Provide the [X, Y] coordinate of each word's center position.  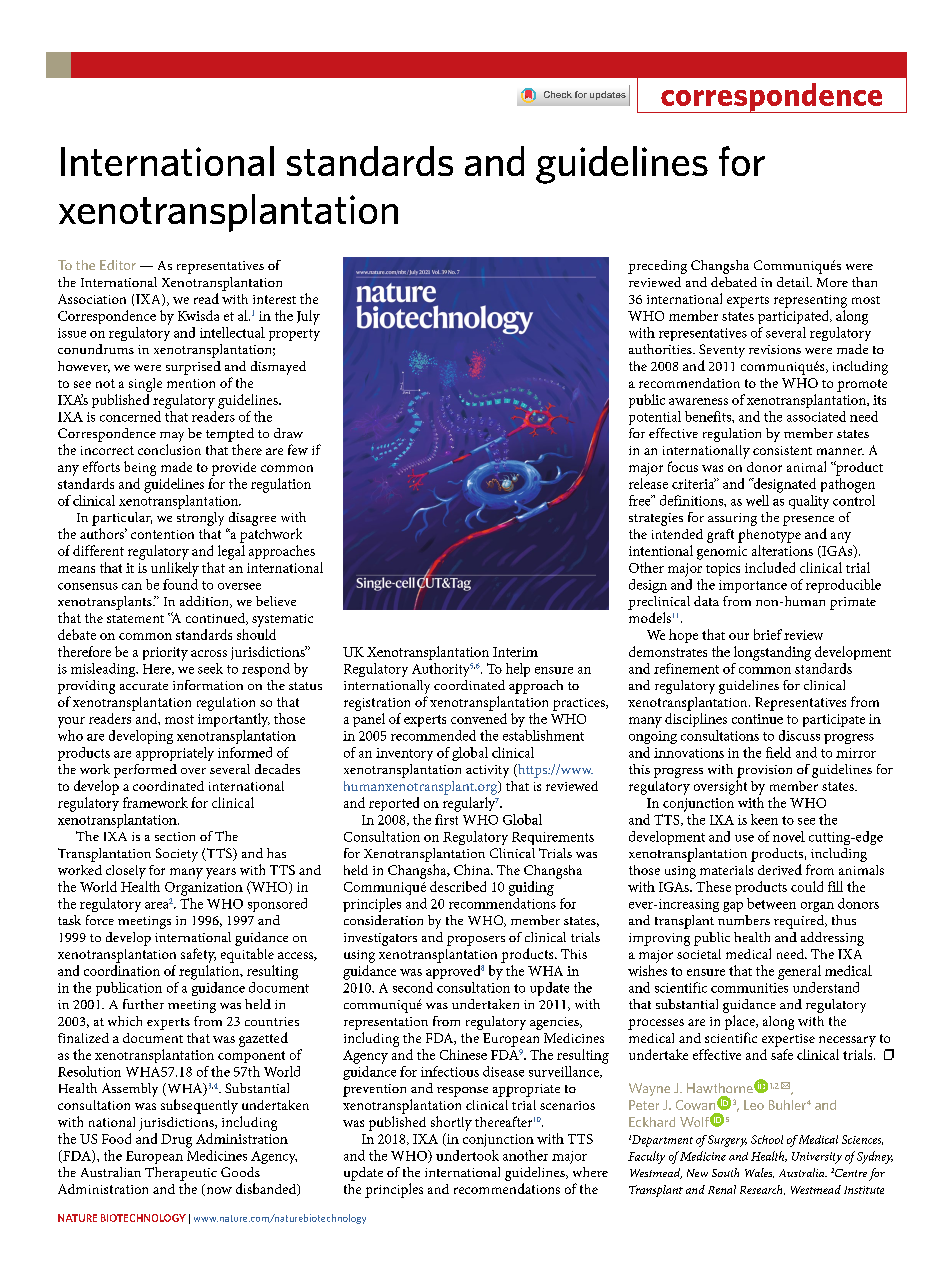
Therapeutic [181, 1174]
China [473, 869]
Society [177, 855]
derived [780, 869]
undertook [467, 1155]
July [308, 317]
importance [753, 586]
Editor [118, 265]
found [180, 583]
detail [794, 282]
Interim [515, 652]
